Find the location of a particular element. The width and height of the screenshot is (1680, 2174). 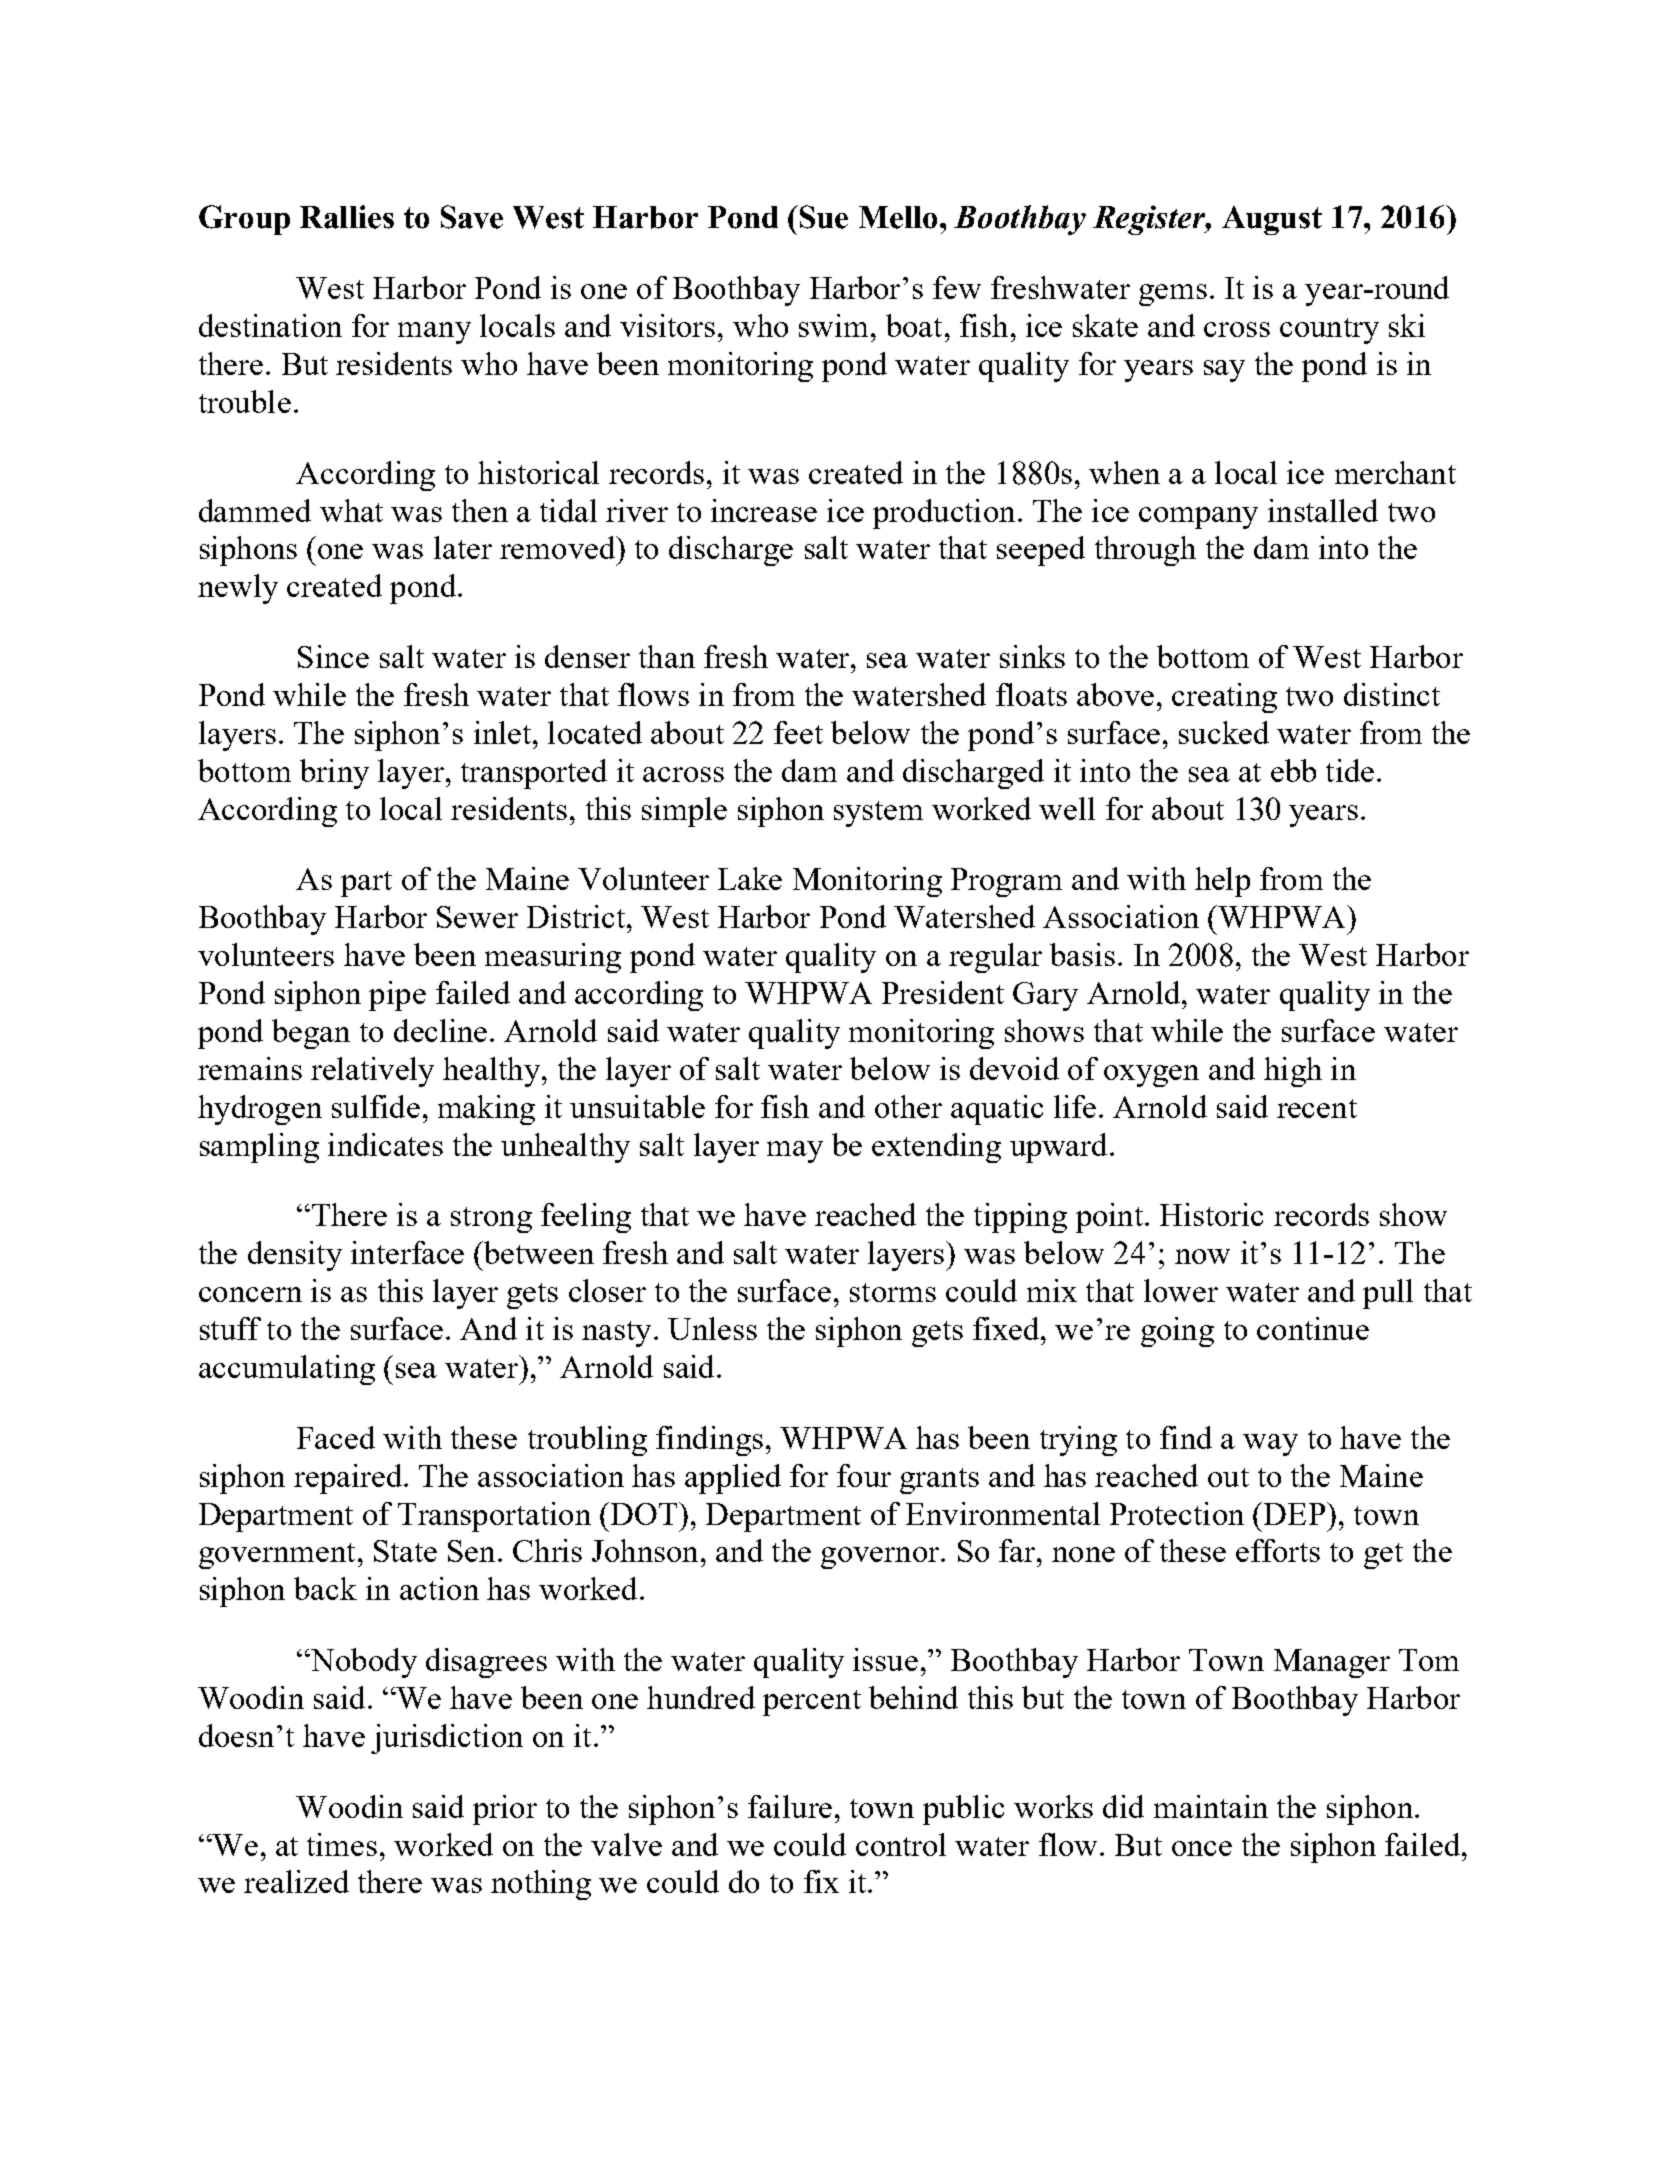

feet is located at coordinates (798, 732).
